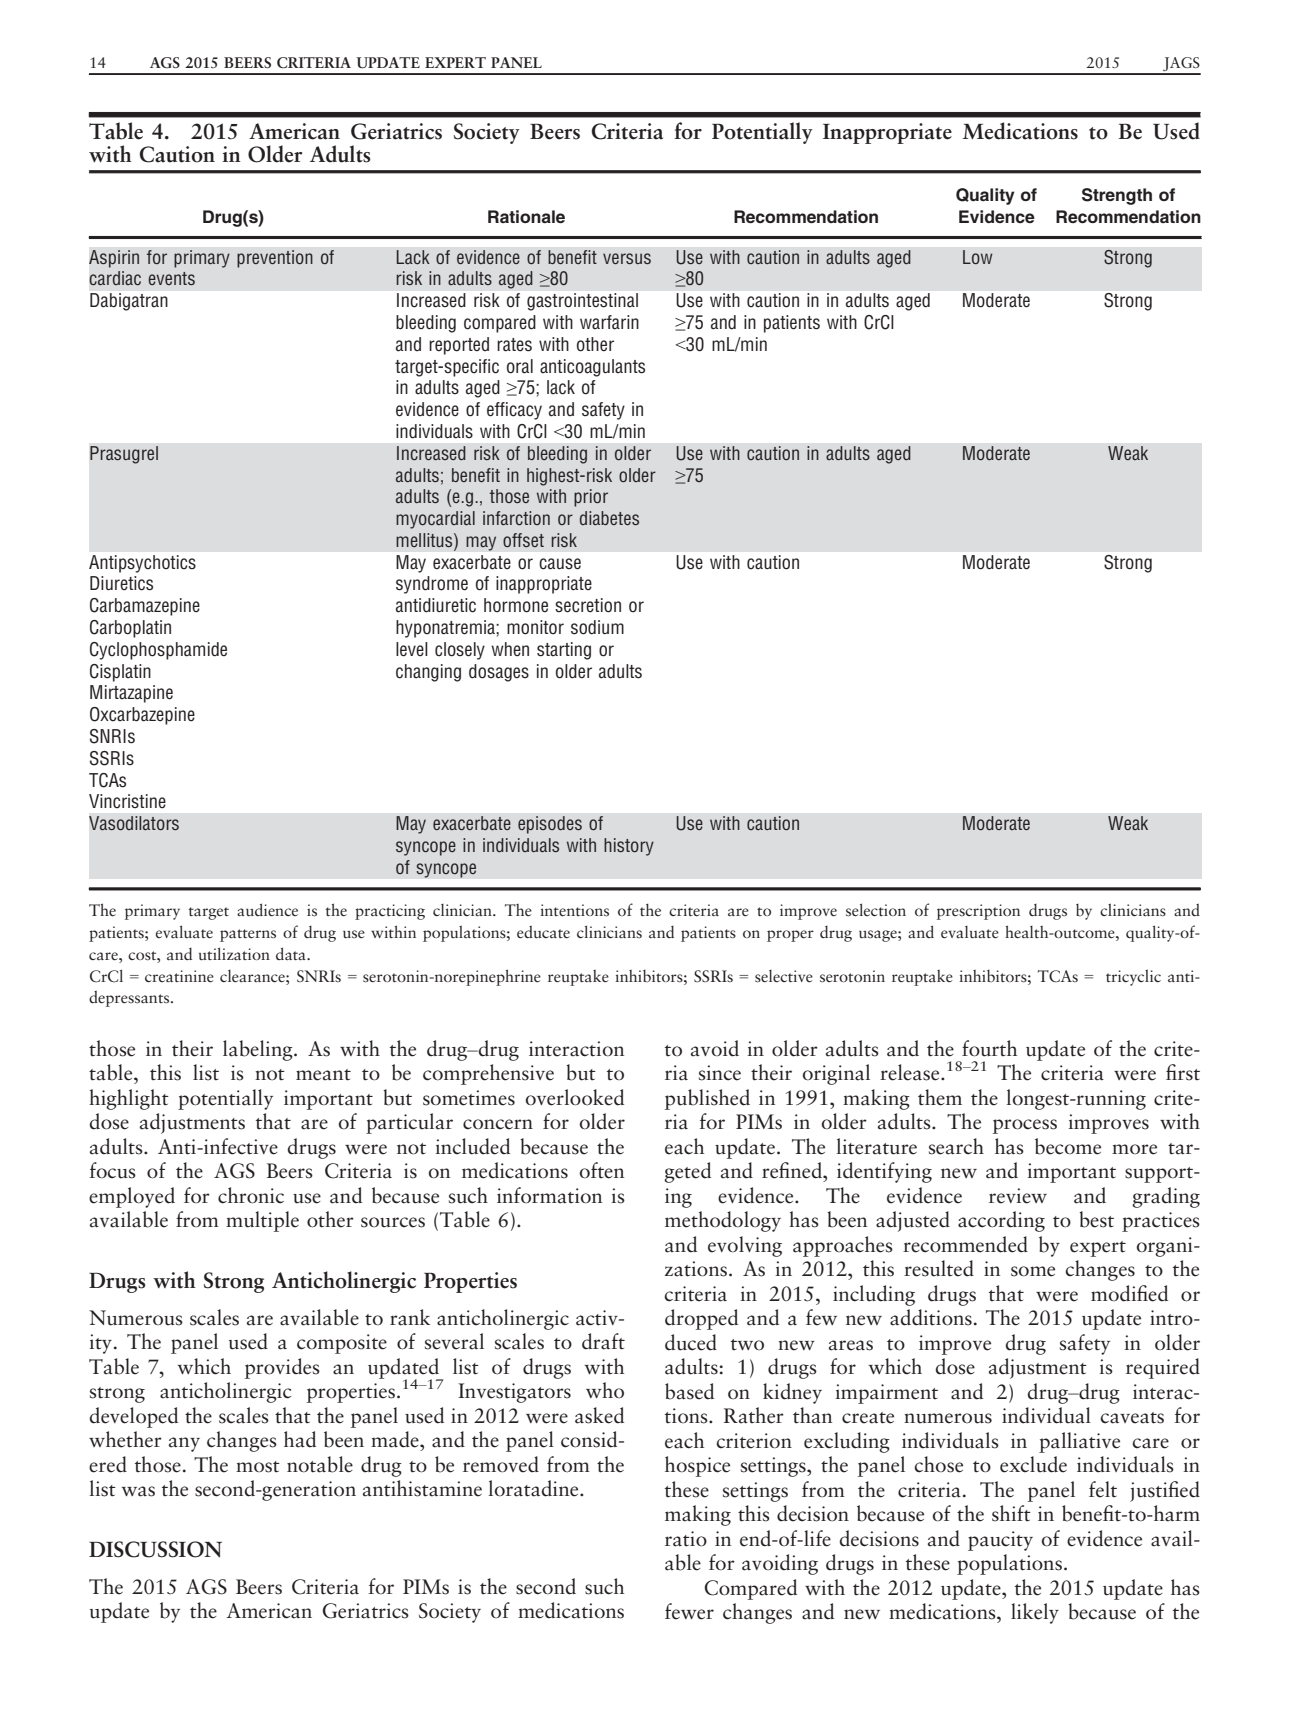  What do you see at coordinates (155, 1549) in the screenshot?
I see `DISCUSSION` at bounding box center [155, 1549].
